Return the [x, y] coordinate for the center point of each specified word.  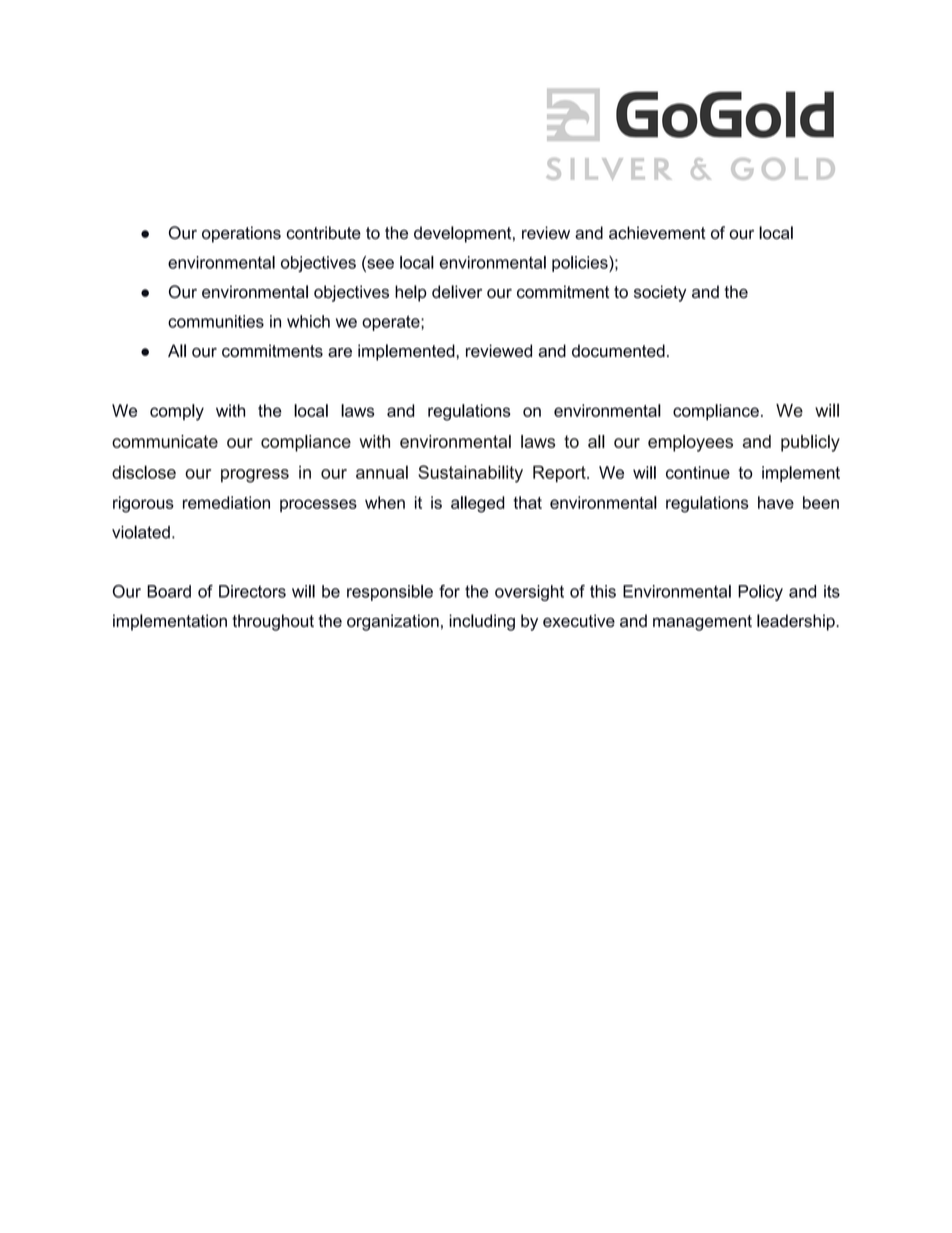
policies [581, 264]
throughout [273, 622]
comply [177, 412]
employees [690, 443]
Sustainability [470, 474]
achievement [657, 232]
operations [241, 234]
